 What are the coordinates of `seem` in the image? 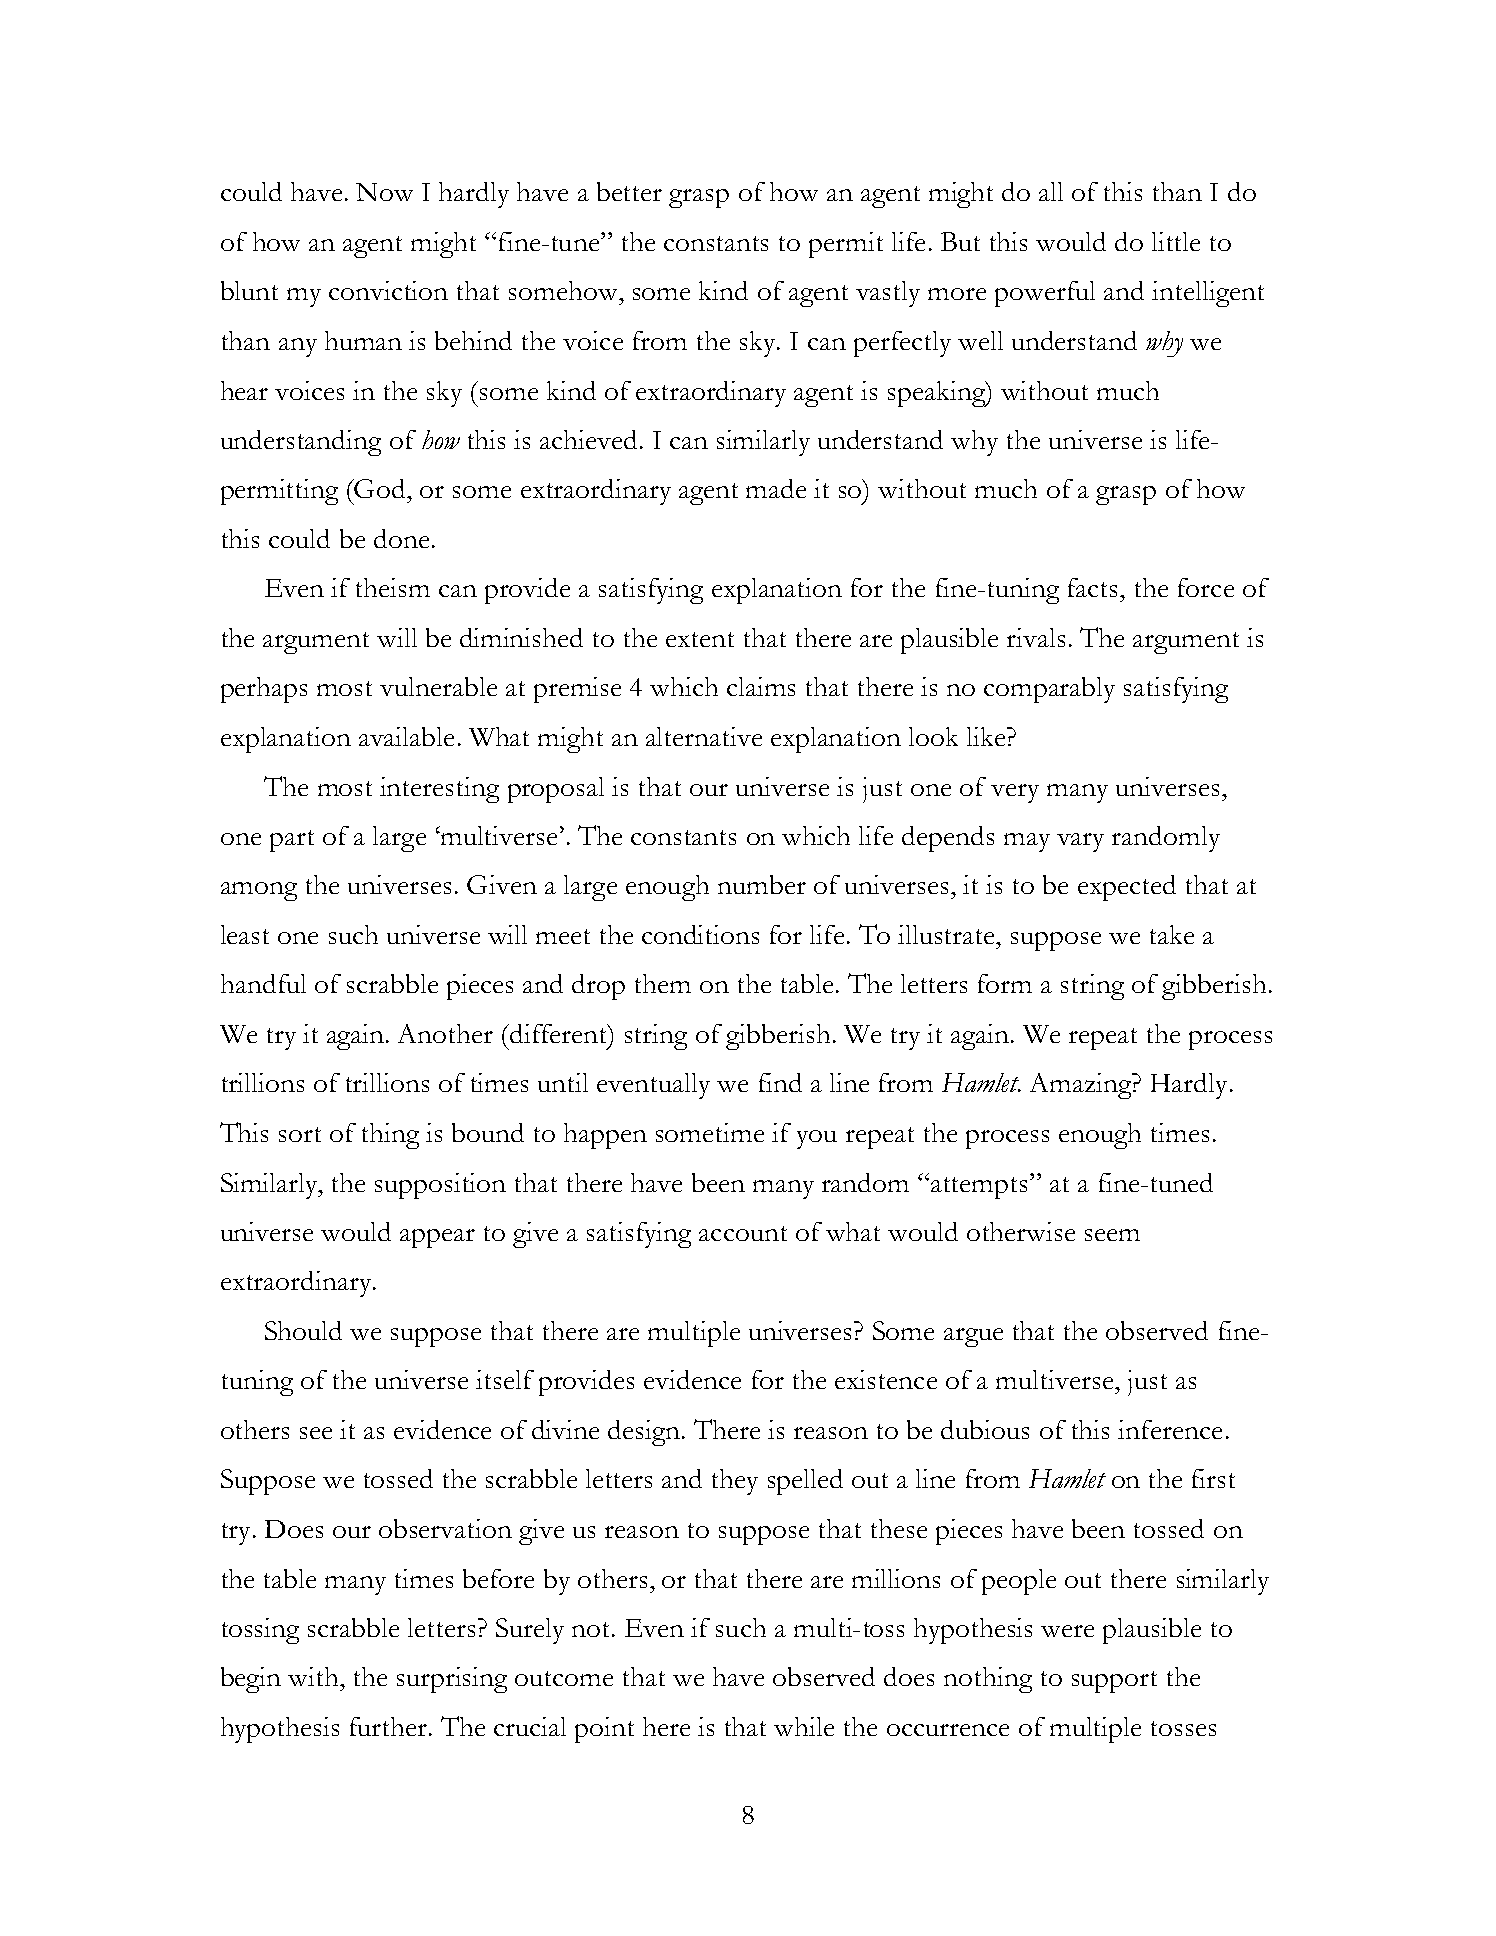 It's located at (1112, 1235).
